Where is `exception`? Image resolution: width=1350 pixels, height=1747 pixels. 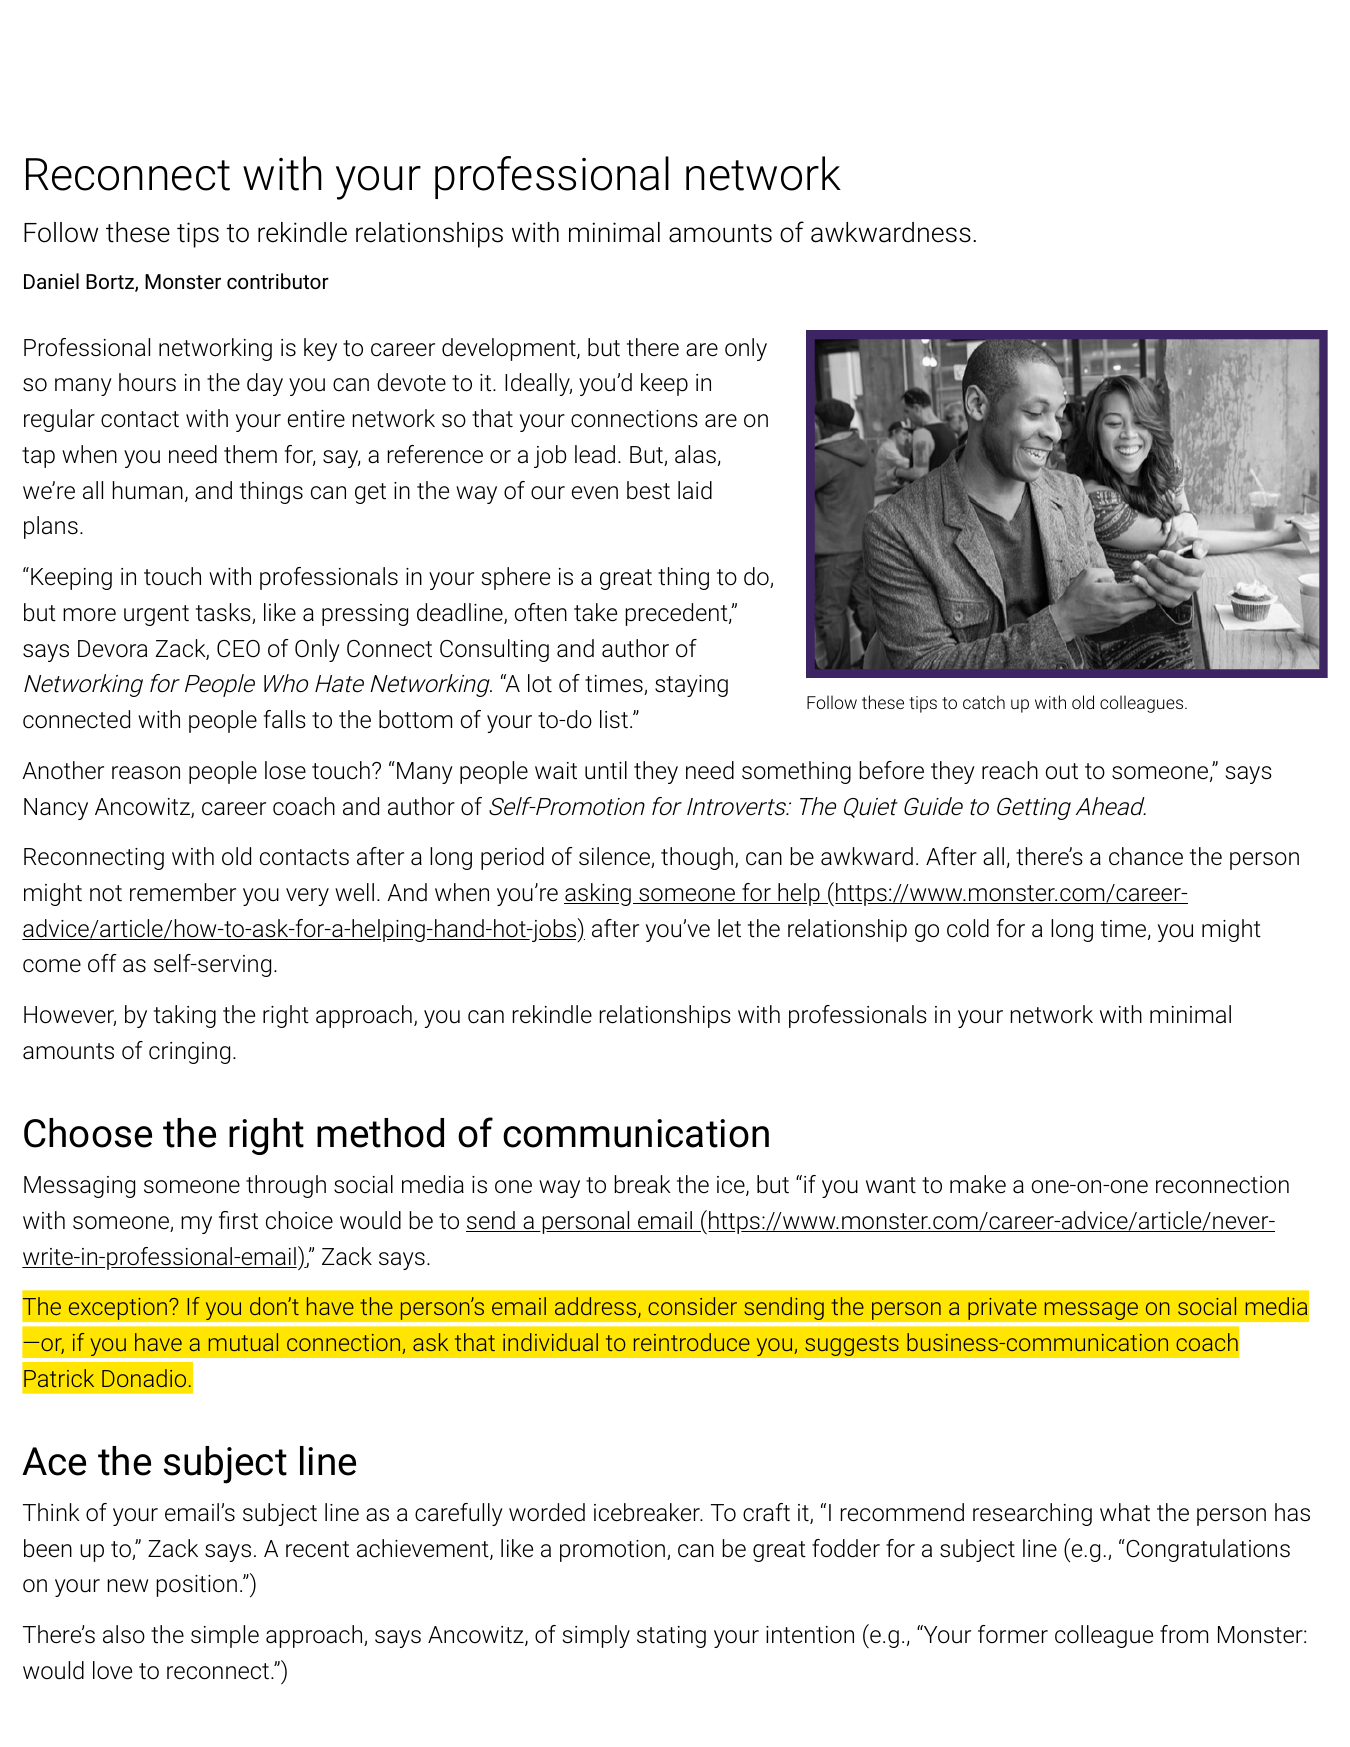
exception is located at coordinates (117, 1308).
